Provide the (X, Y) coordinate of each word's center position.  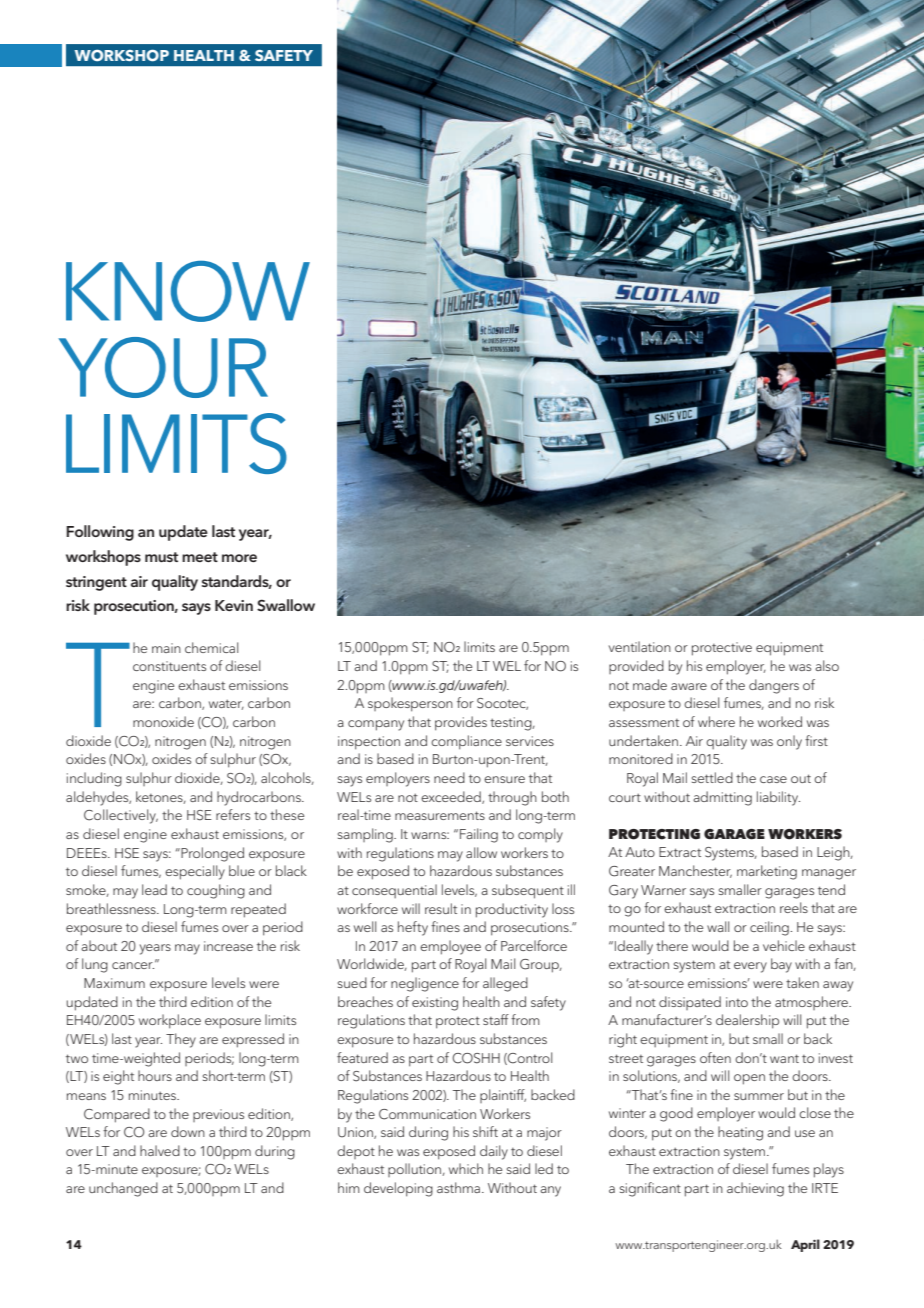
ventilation (640, 646)
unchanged (123, 1189)
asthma (460, 1187)
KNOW (188, 291)
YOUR (163, 367)
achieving (755, 1189)
